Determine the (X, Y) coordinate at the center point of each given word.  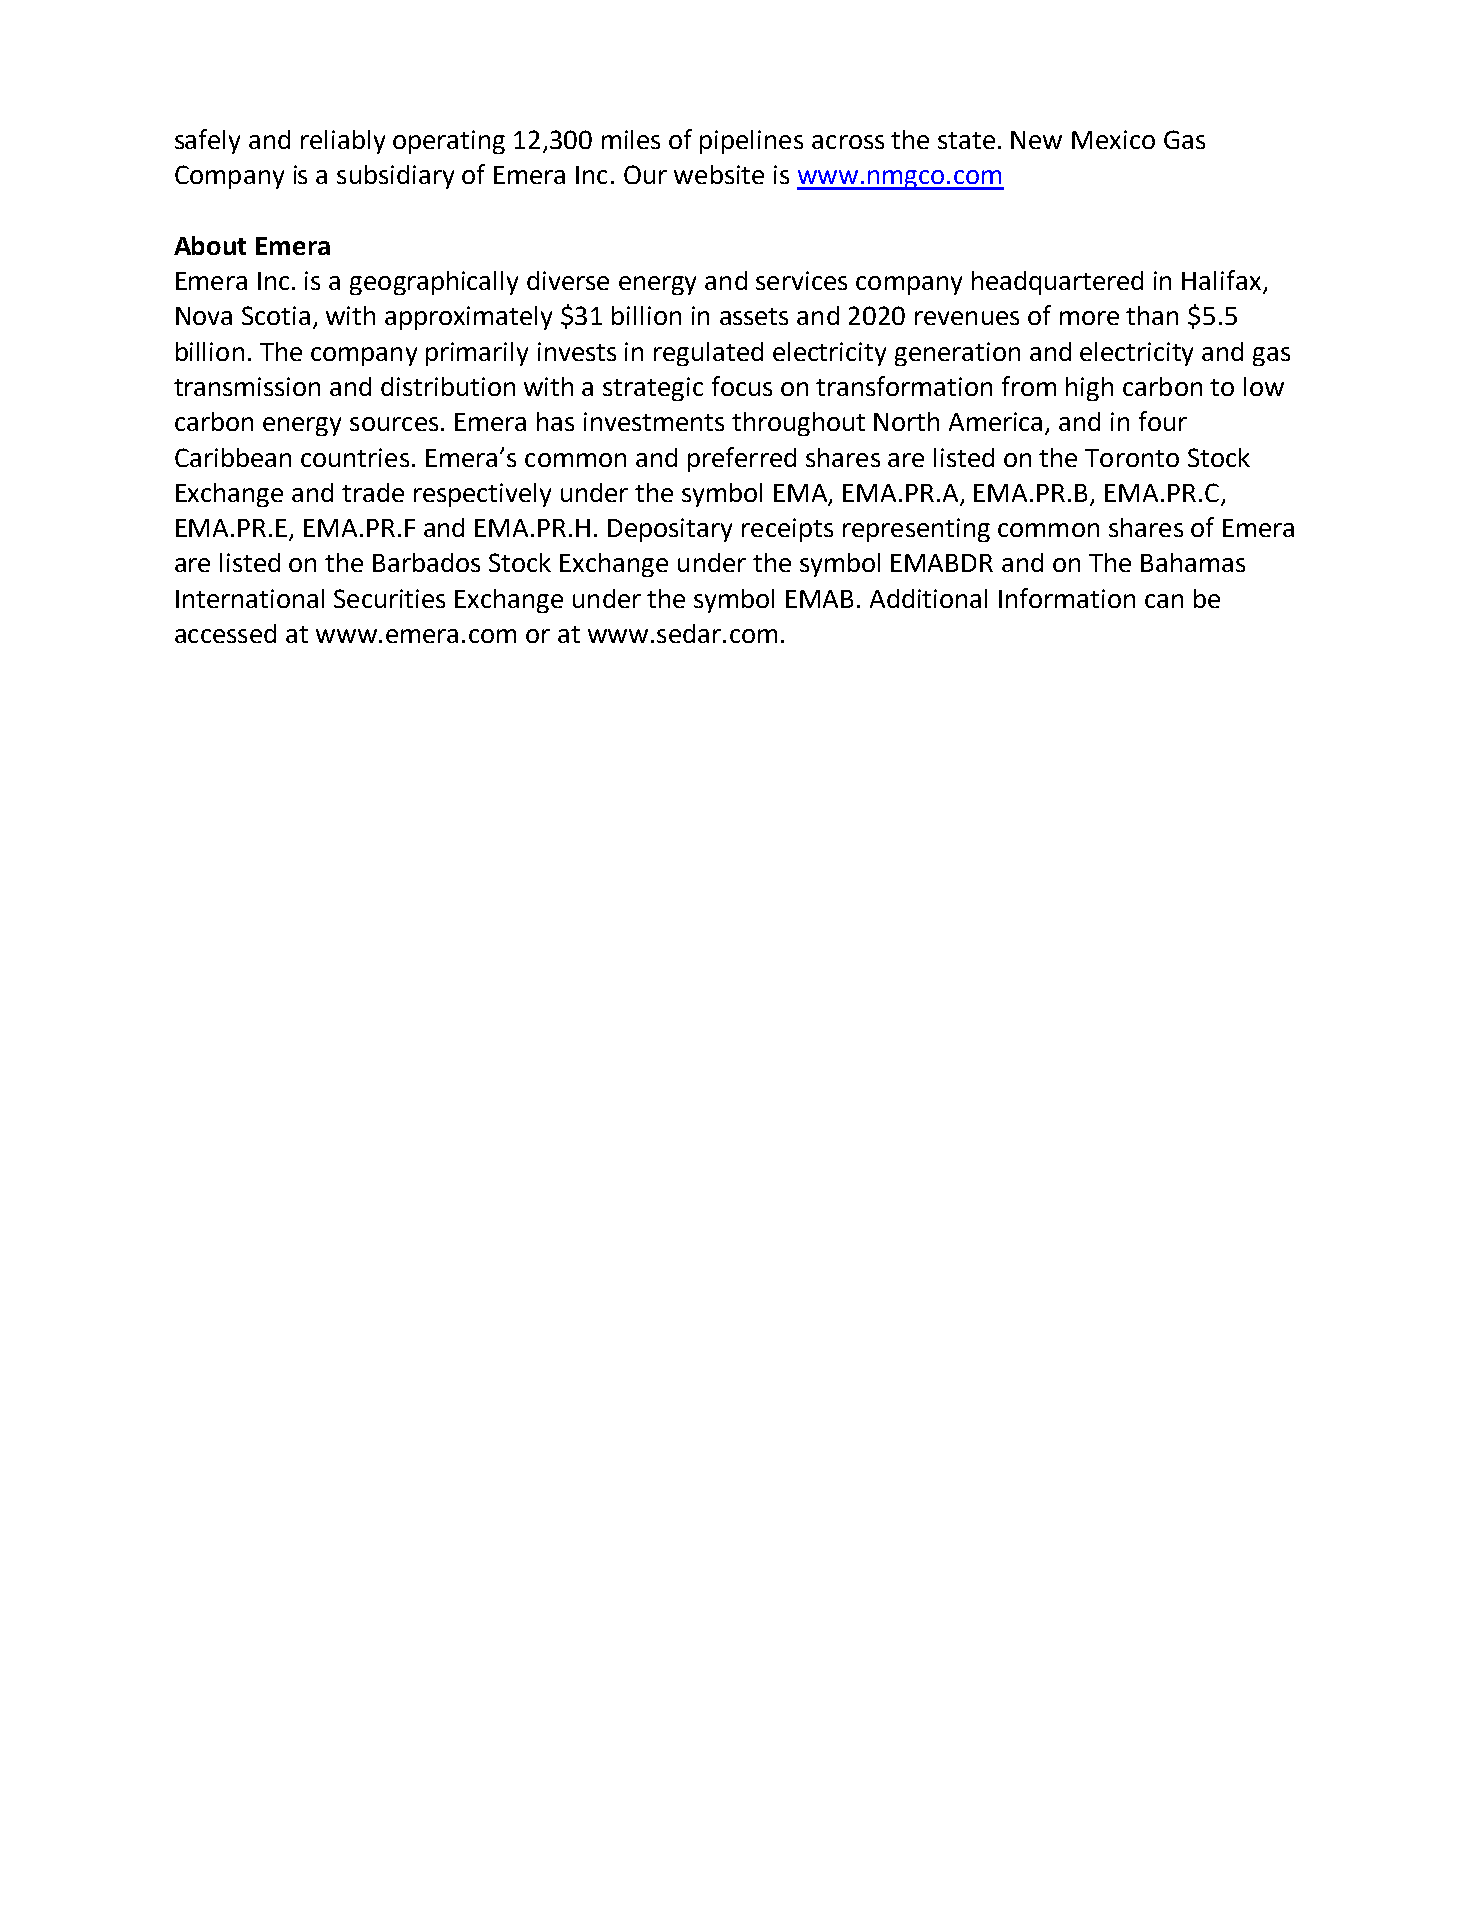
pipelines (751, 142)
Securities (389, 598)
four (1163, 421)
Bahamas (1193, 562)
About (210, 245)
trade (373, 492)
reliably (343, 142)
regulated (708, 354)
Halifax (1221, 280)
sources (394, 424)
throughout (798, 424)
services (801, 280)
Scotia (276, 315)
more (1089, 318)
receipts (787, 530)
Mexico (1113, 139)
